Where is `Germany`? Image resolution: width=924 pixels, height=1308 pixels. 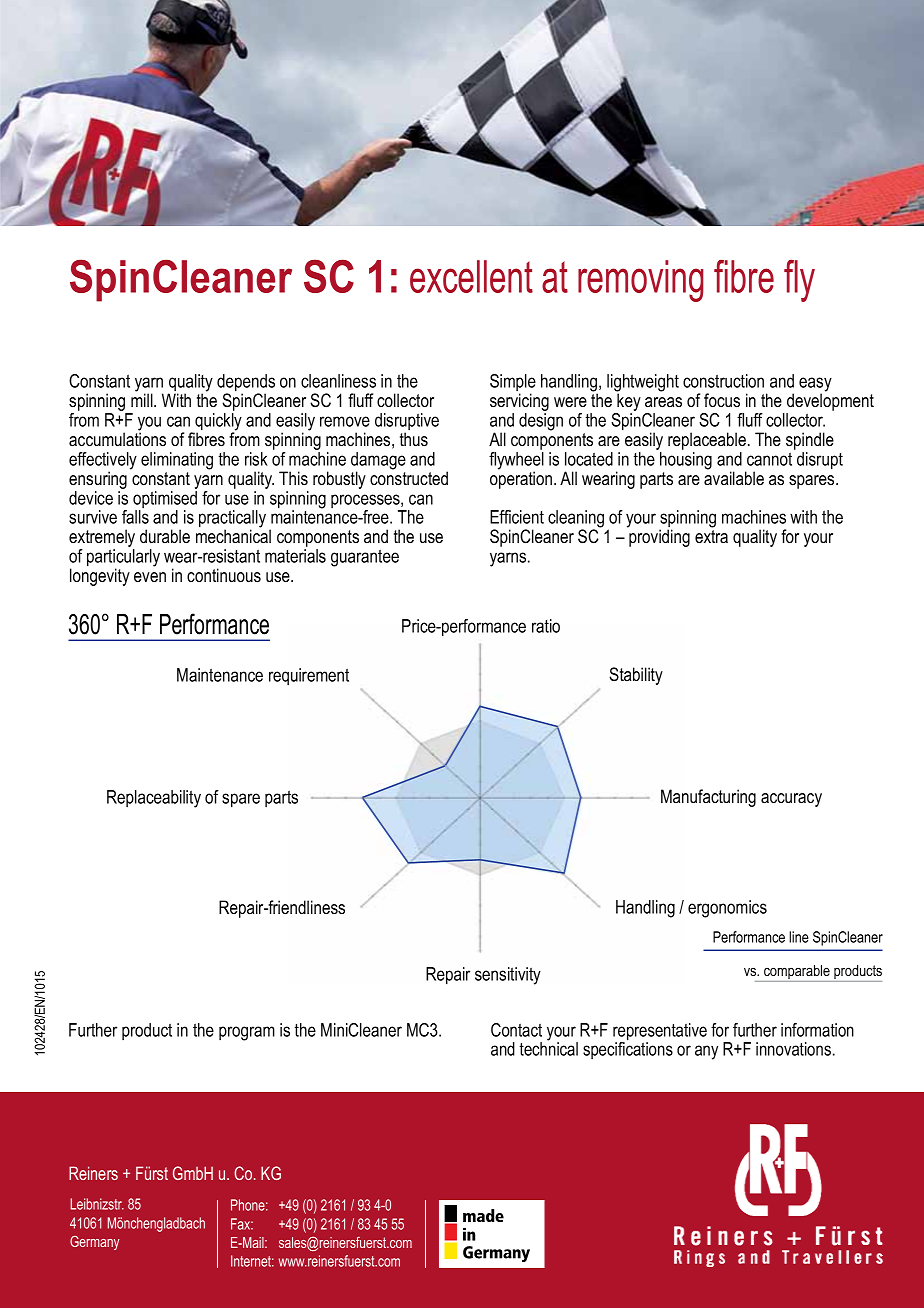
Germany is located at coordinates (95, 1243).
